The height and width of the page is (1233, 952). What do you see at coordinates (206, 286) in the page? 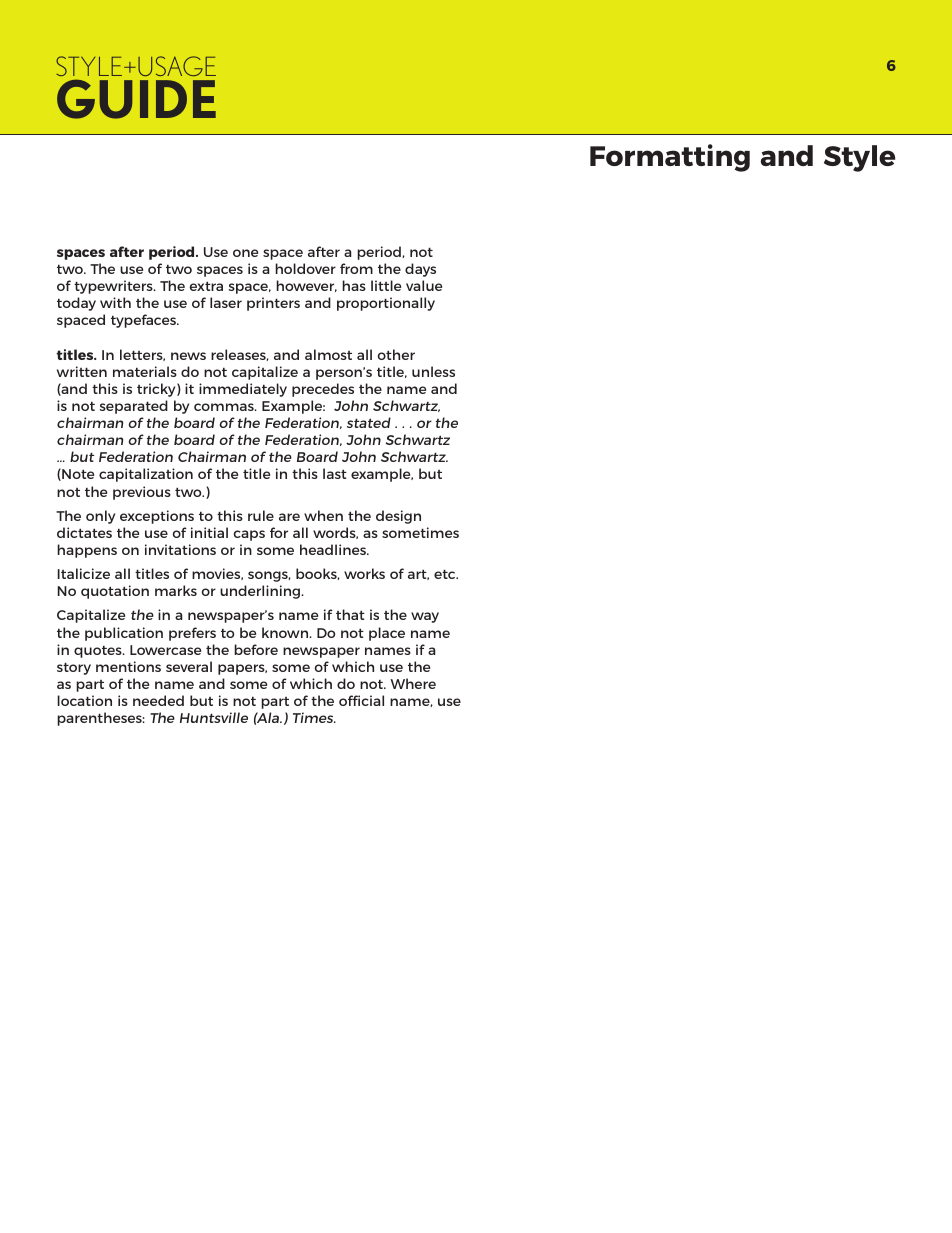
I see `extra` at bounding box center [206, 286].
